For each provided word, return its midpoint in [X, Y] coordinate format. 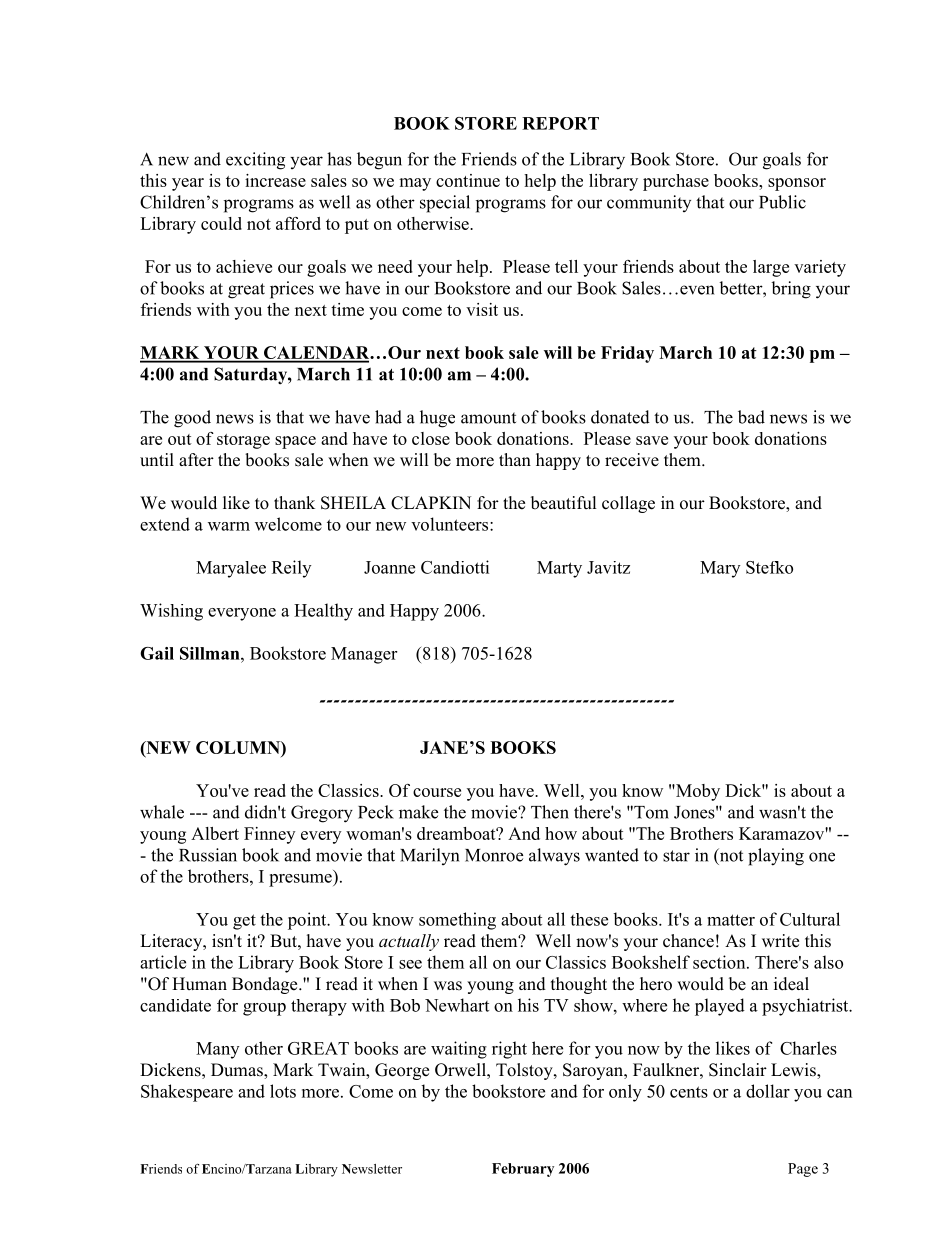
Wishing [171, 612]
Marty [559, 569]
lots [283, 1091]
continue [468, 180]
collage [628, 504]
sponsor [797, 184]
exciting [255, 161]
